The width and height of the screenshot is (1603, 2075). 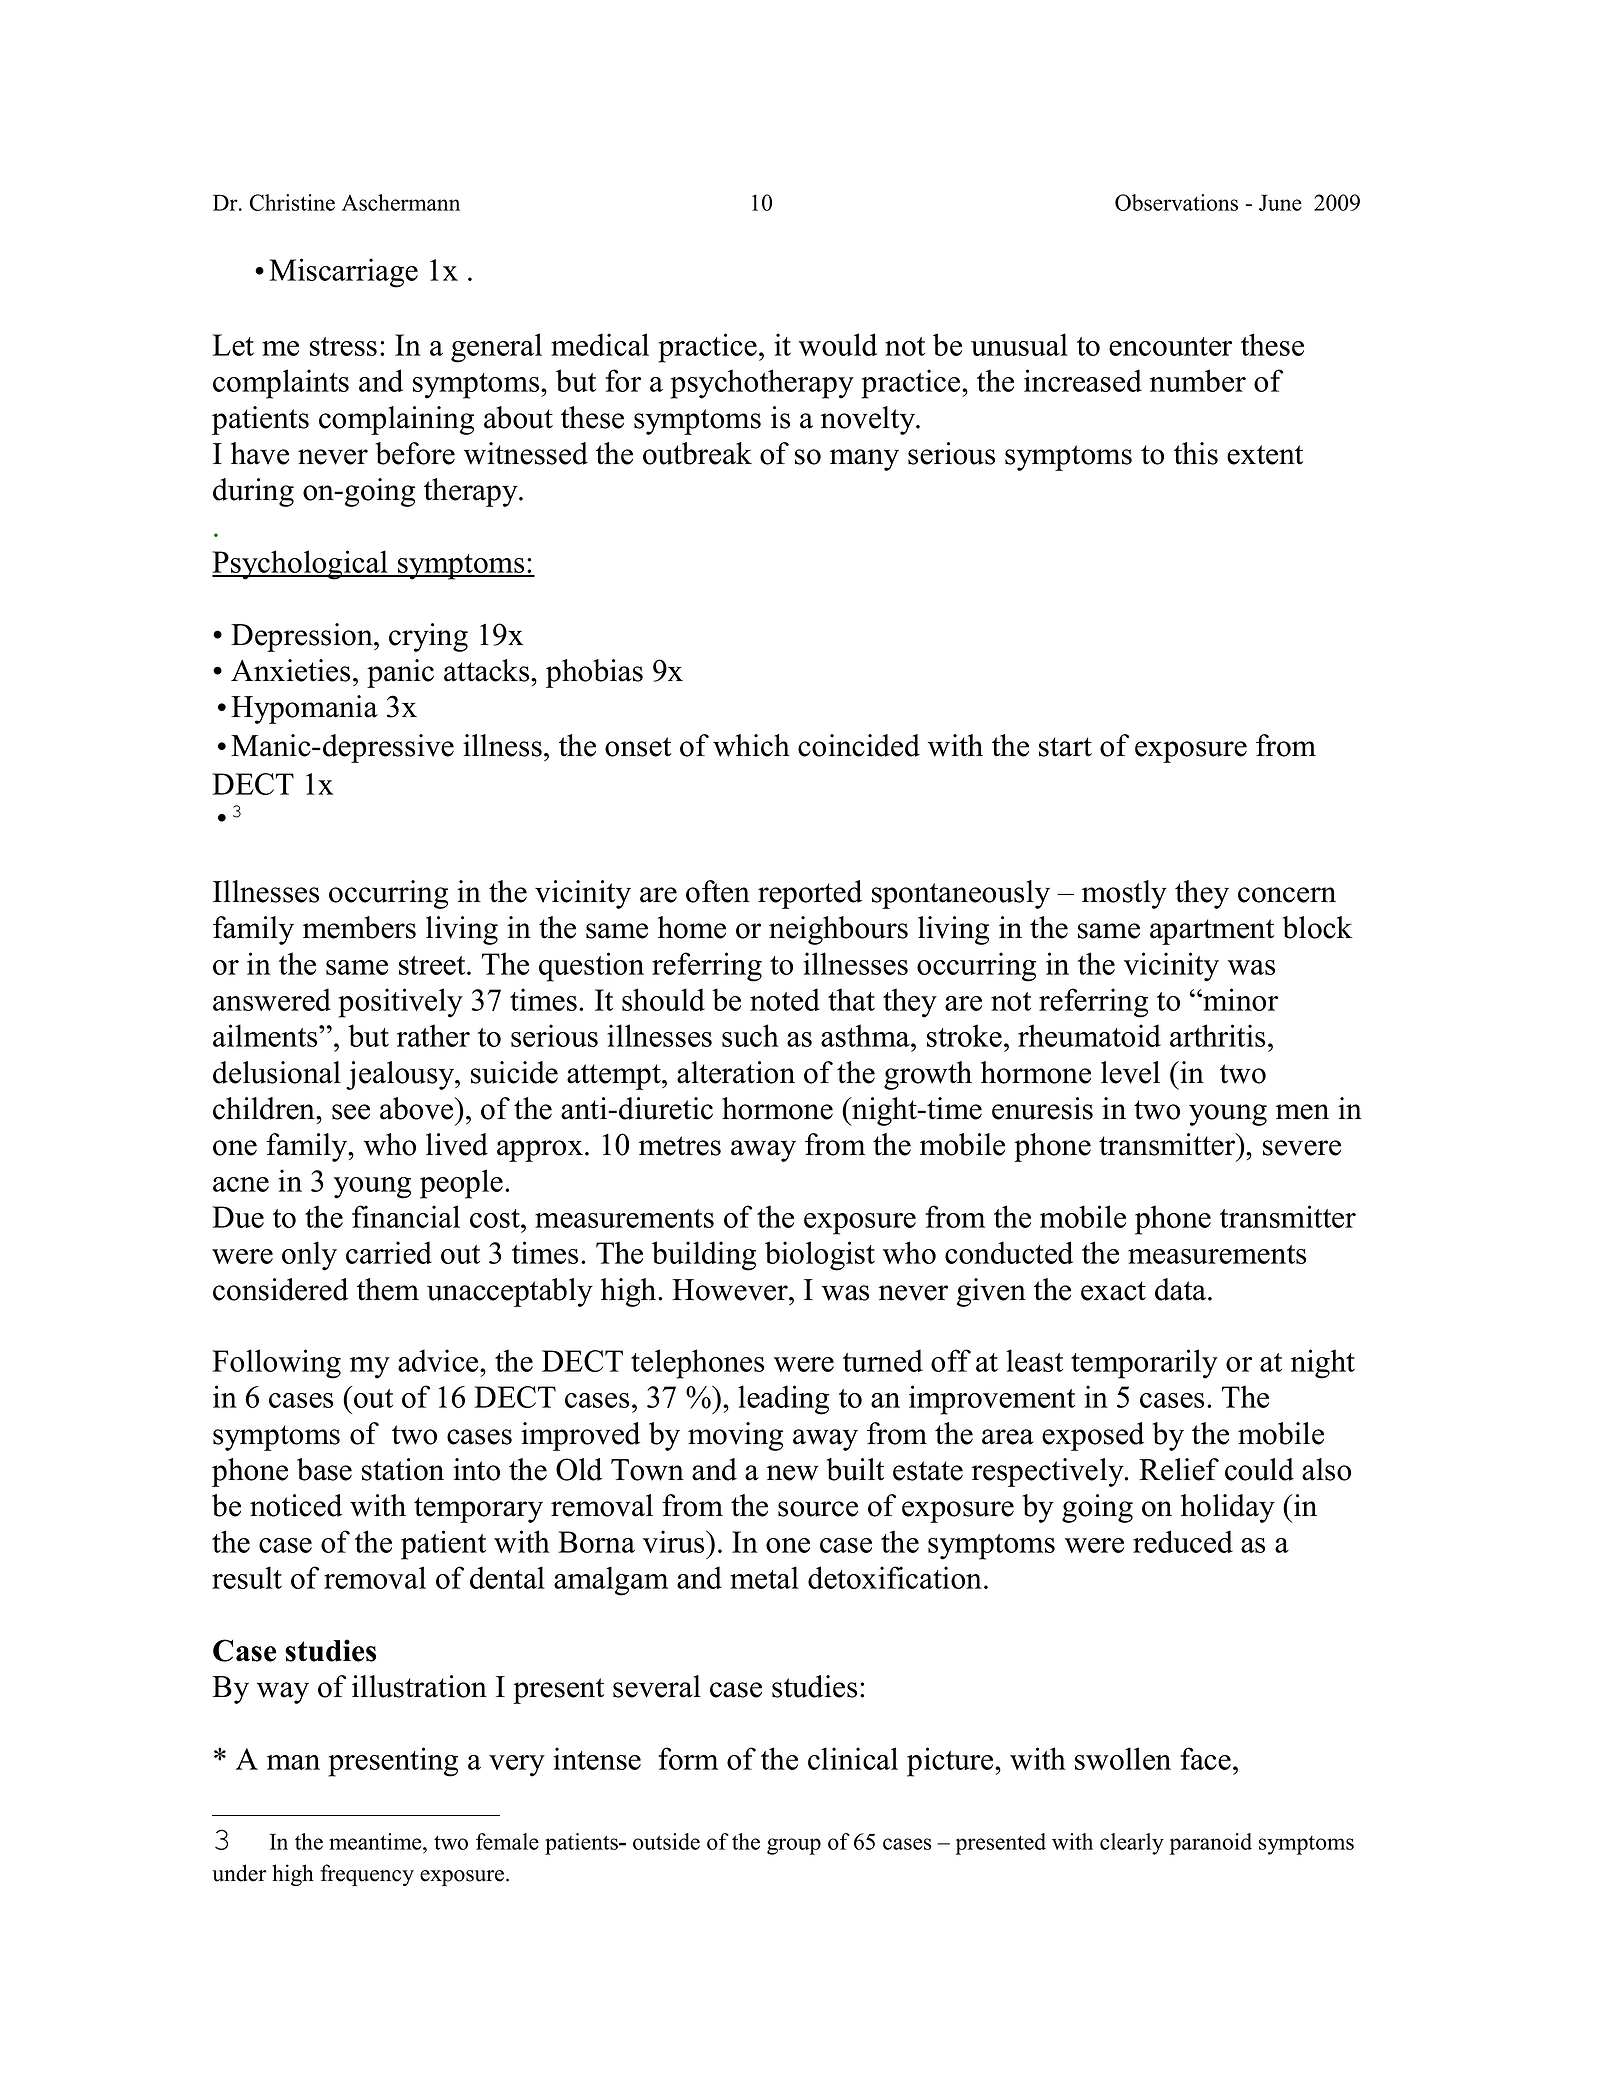 What do you see at coordinates (343, 273) in the screenshot?
I see `Miscarriage` at bounding box center [343, 273].
